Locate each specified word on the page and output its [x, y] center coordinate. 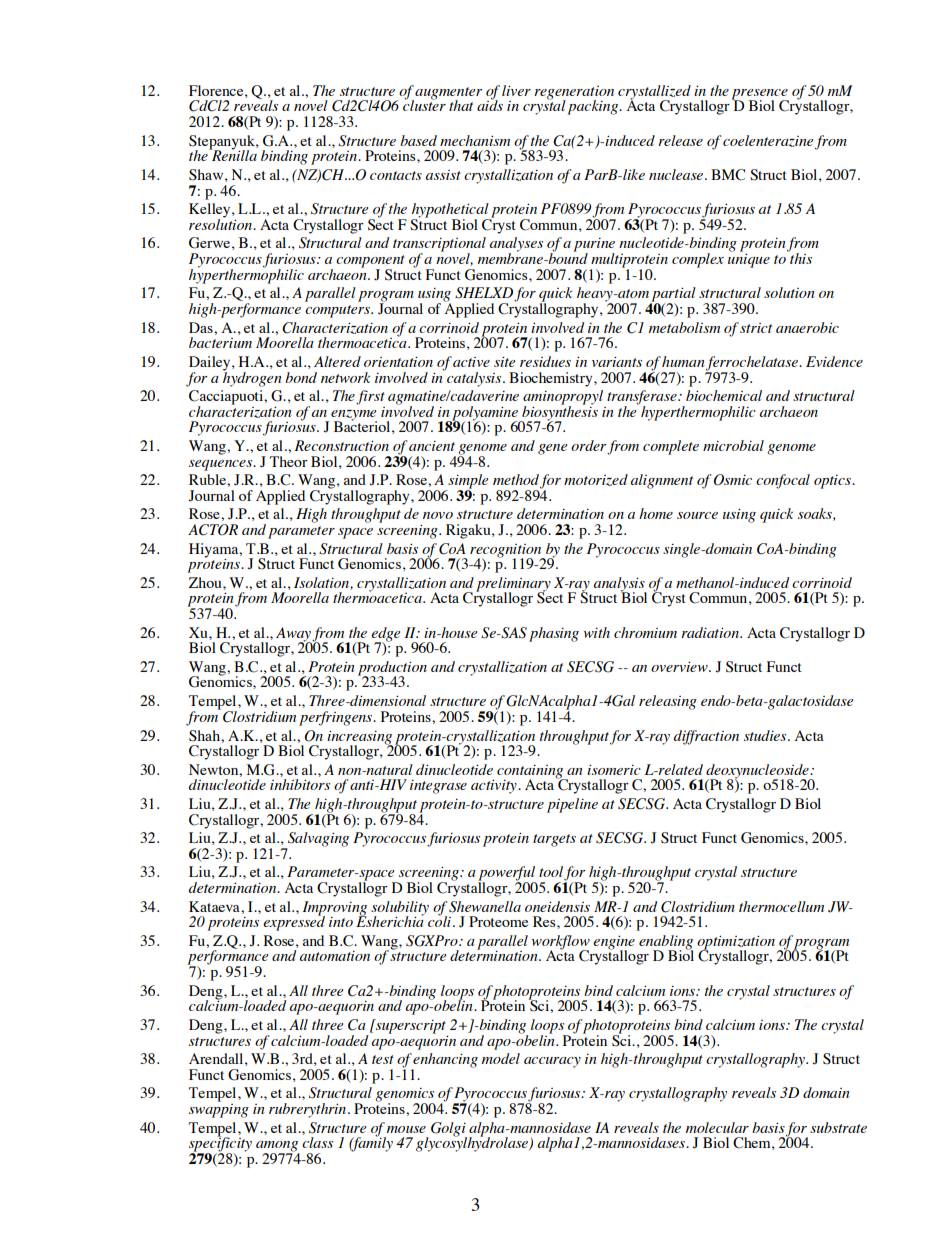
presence [760, 95]
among [277, 1147]
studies [766, 735]
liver [516, 90]
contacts [396, 175]
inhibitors [300, 784]
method [516, 479]
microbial [733, 445]
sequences [222, 465]
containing [531, 772]
